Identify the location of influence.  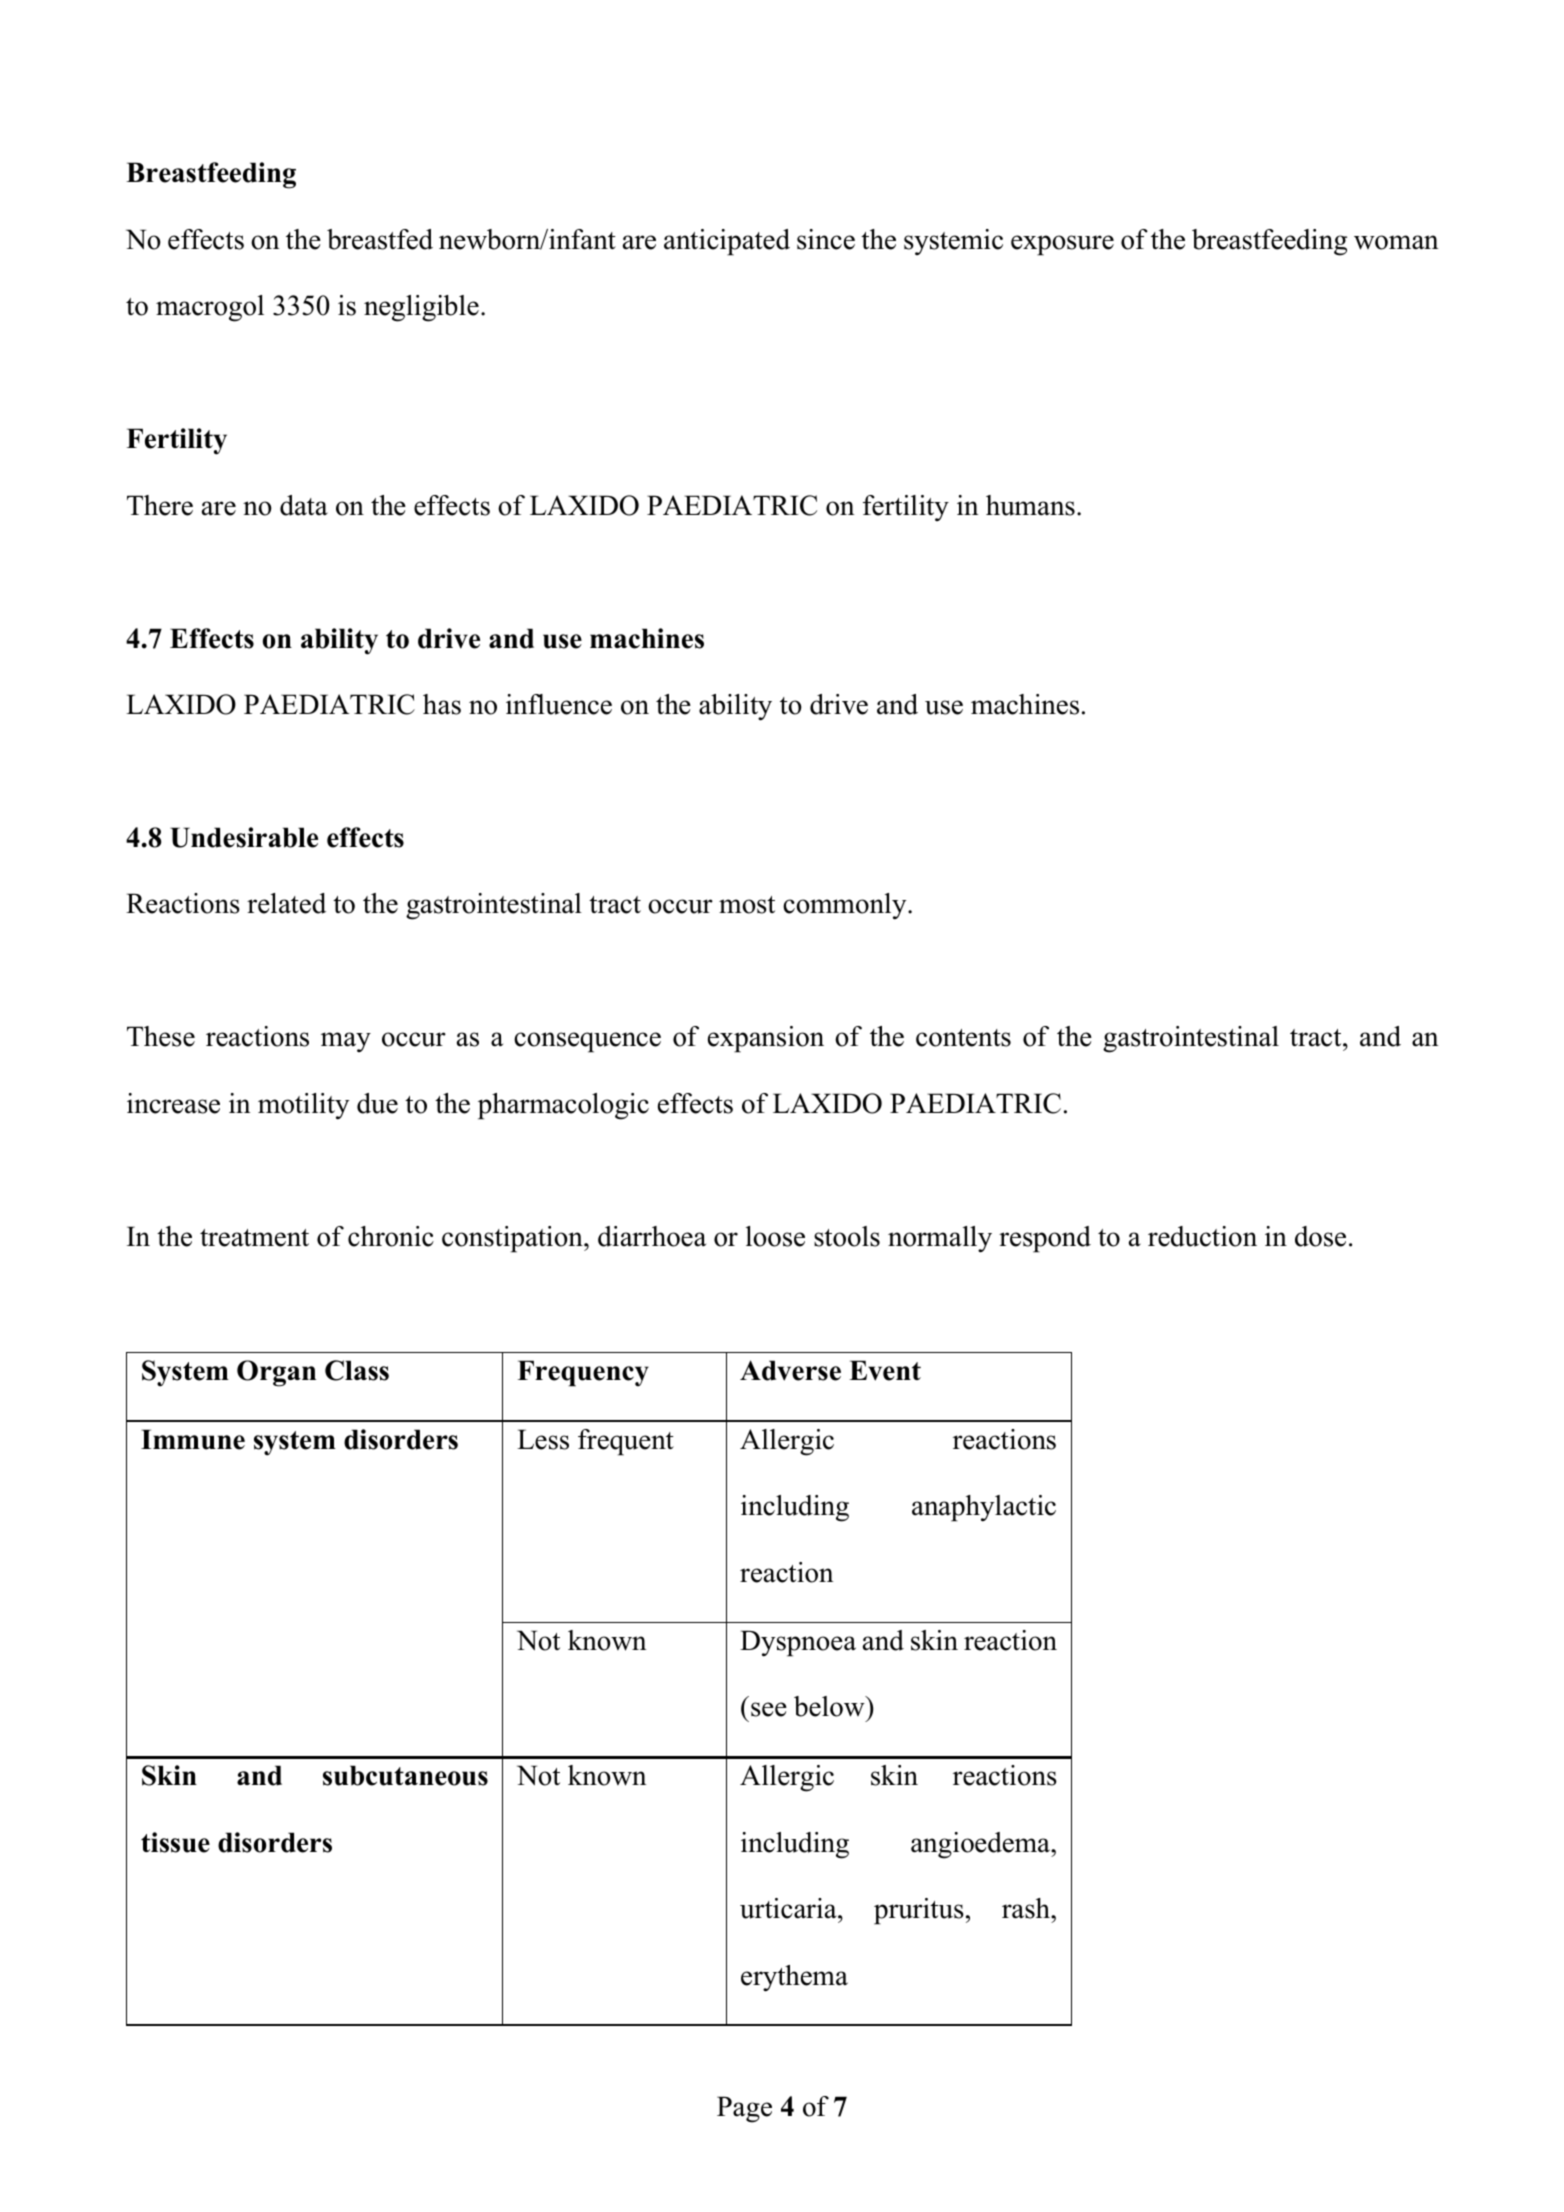
(559, 704).
